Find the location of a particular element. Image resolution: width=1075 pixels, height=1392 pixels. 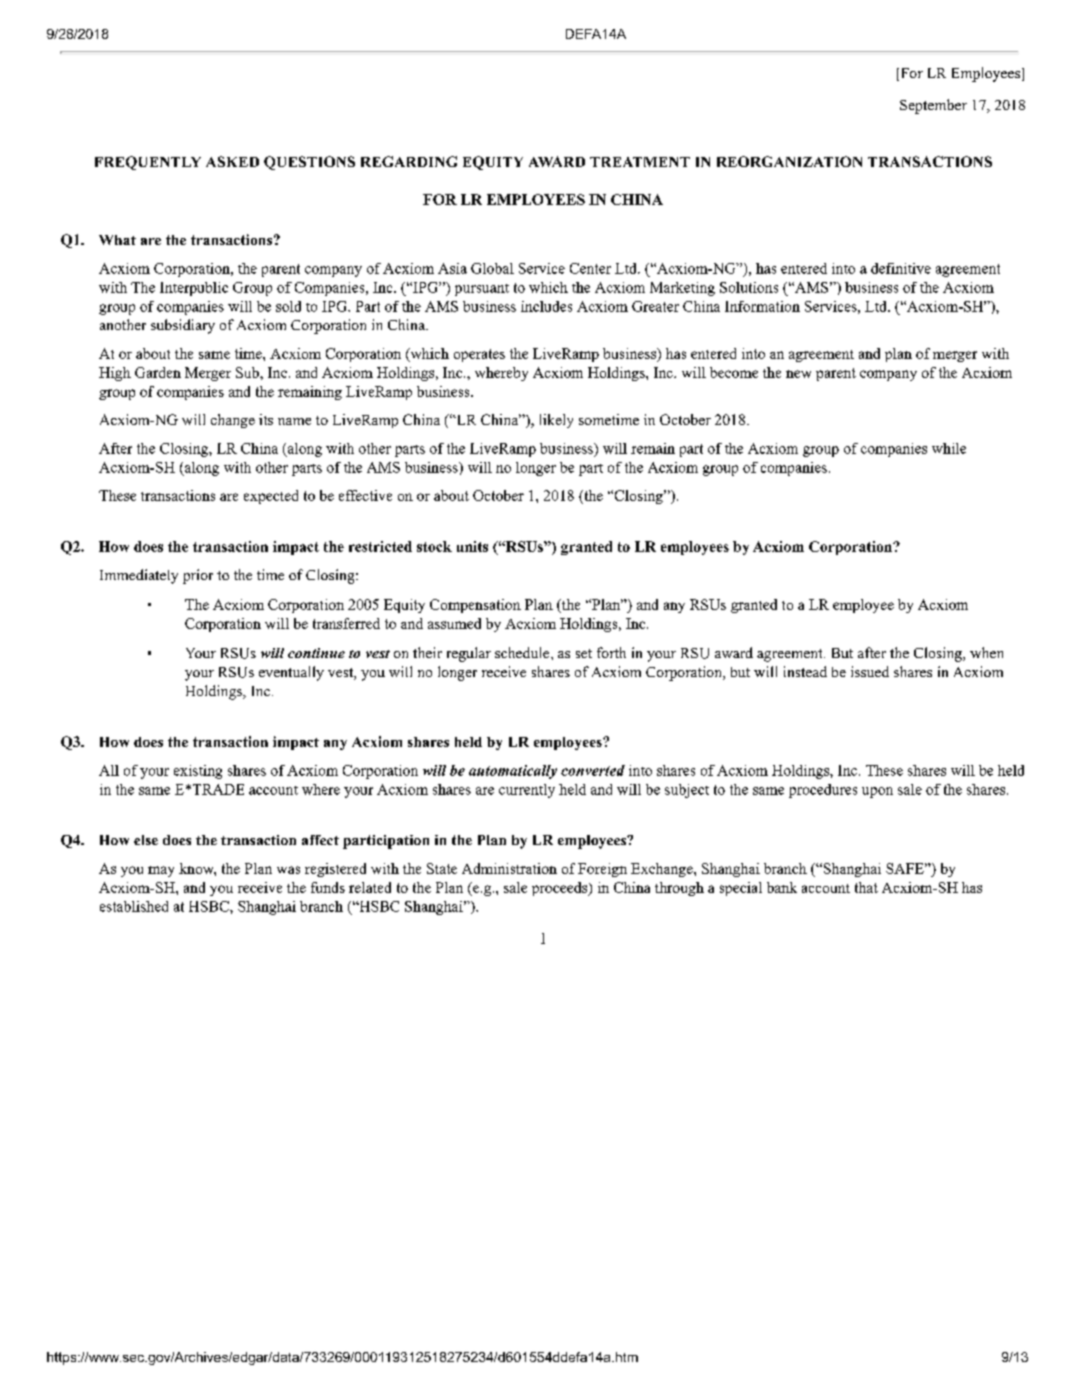

September is located at coordinates (933, 106).
